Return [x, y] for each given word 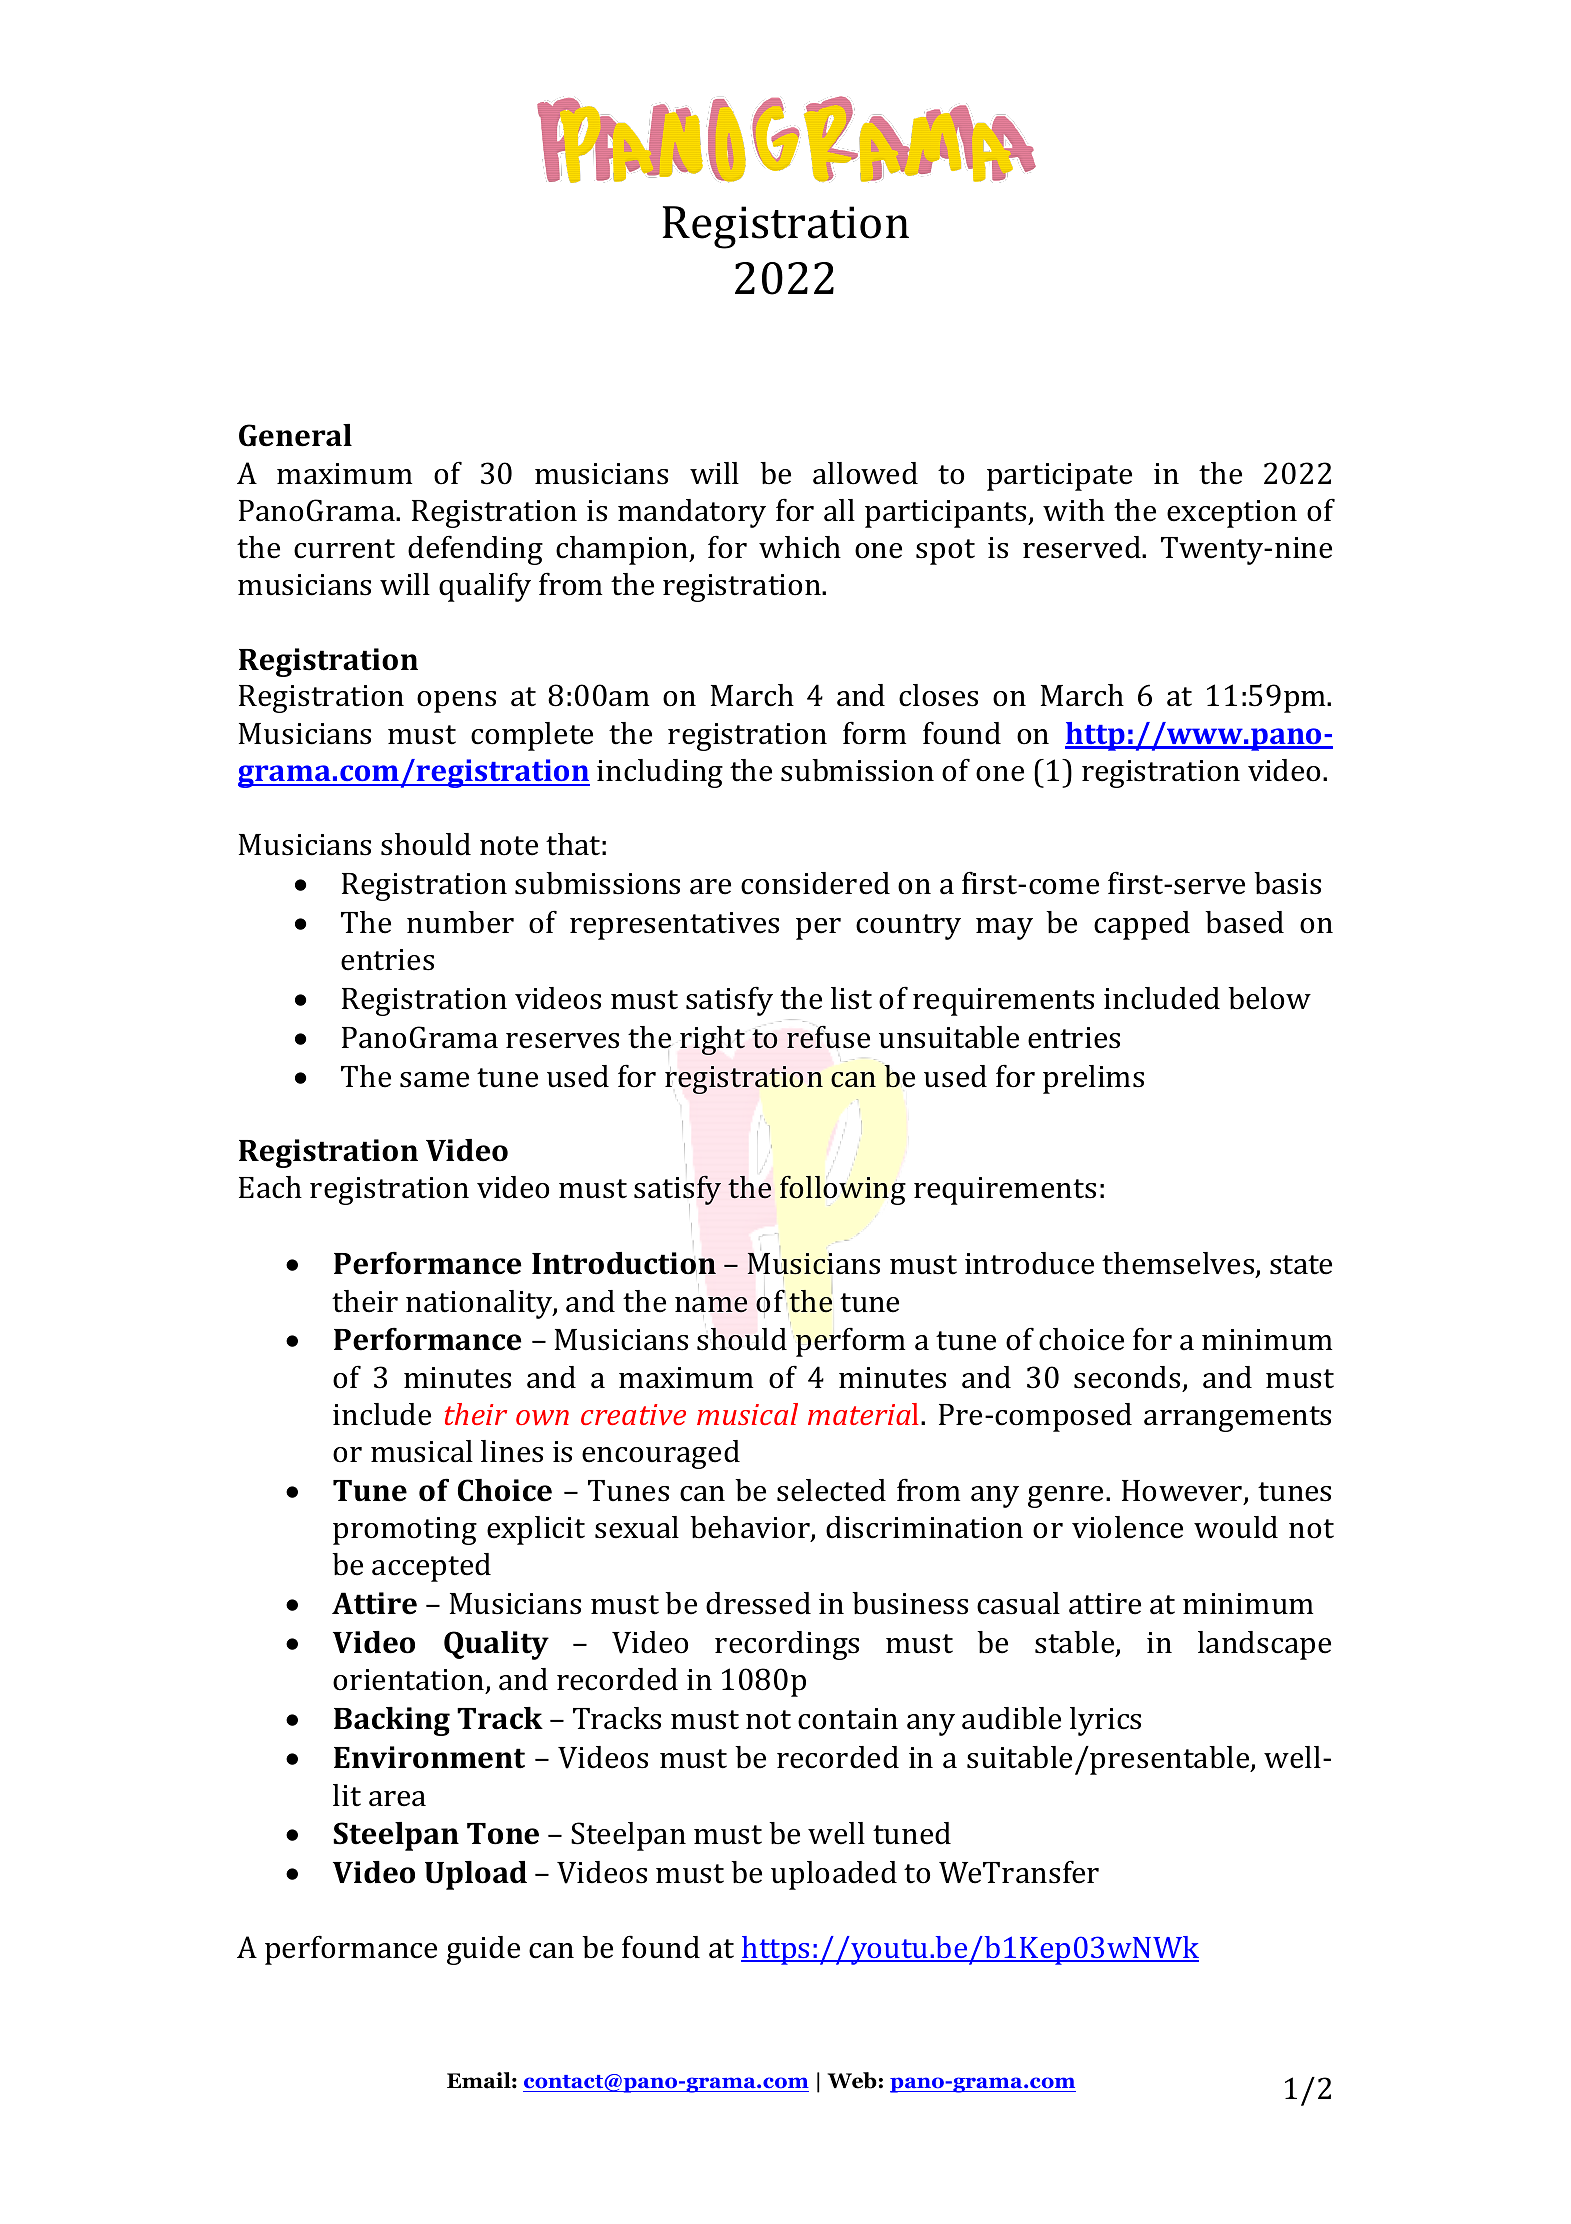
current [344, 549]
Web [852, 2080]
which [800, 547]
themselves [1179, 1265]
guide [483, 1950]
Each [270, 1187]
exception [1232, 514]
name [711, 1305]
